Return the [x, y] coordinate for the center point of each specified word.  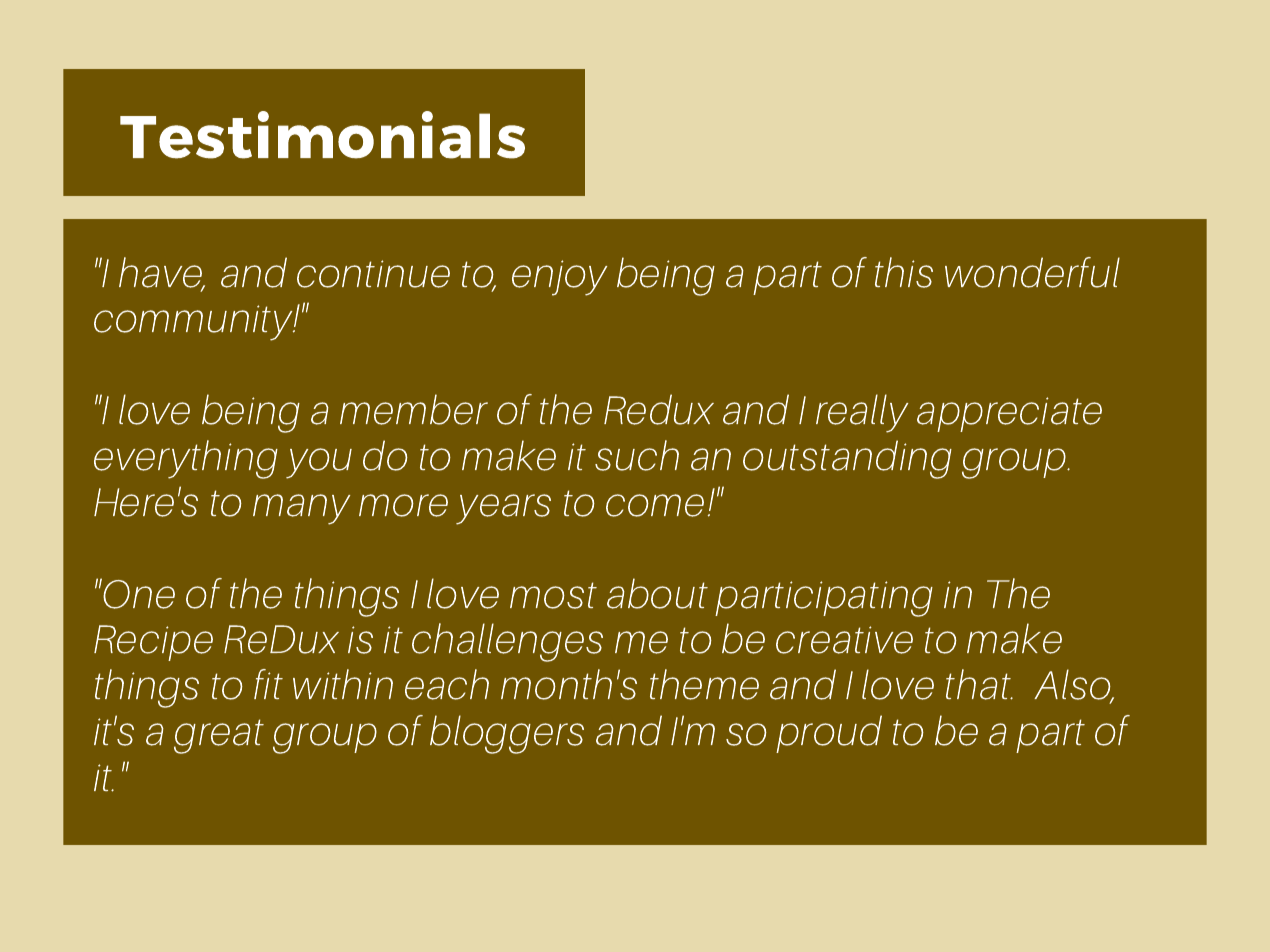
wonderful [1032, 272]
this [904, 272]
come [655, 505]
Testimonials [322, 135]
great [219, 736]
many [301, 509]
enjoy [559, 278]
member [414, 409]
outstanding [847, 459]
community [194, 323]
